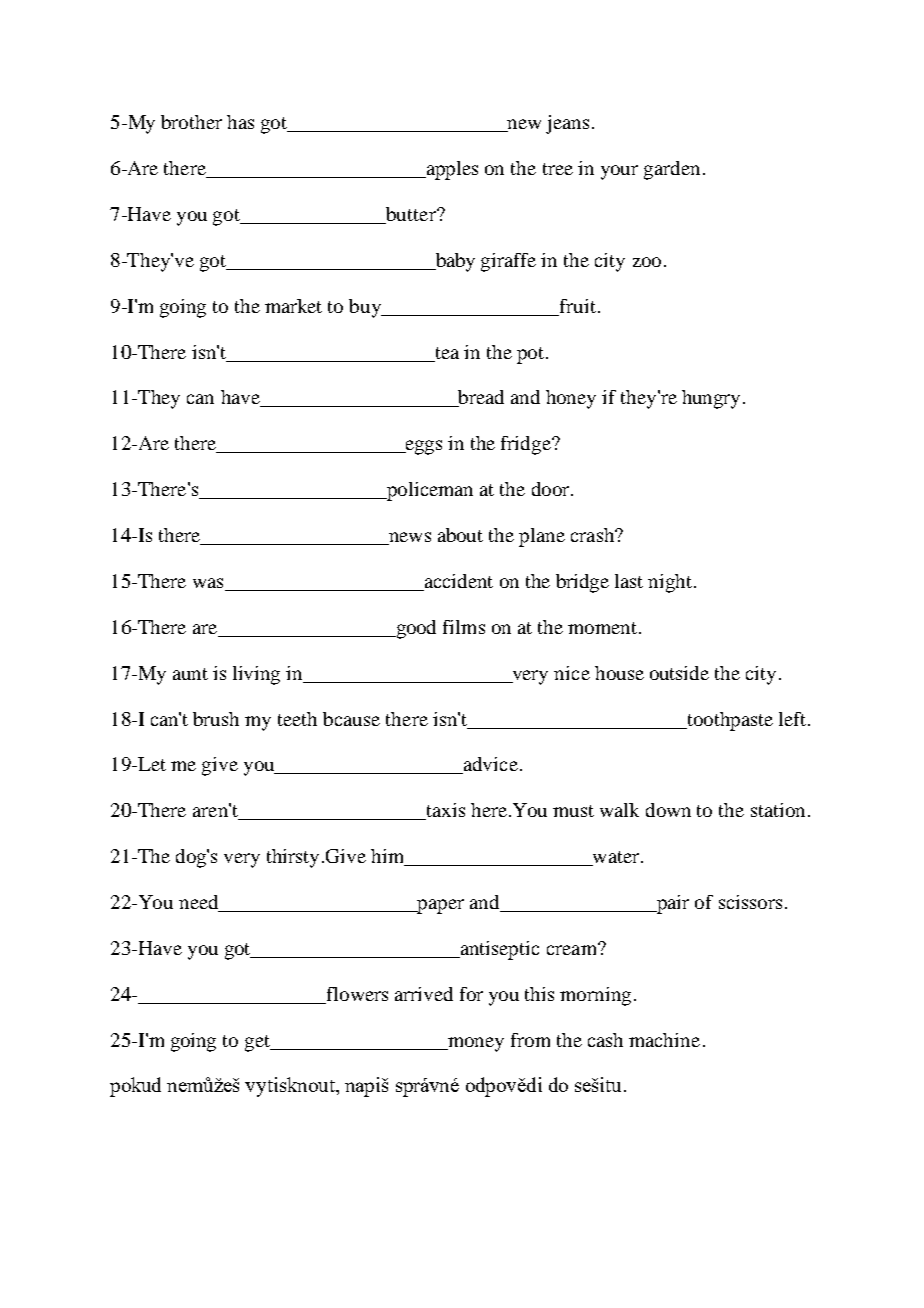 The height and width of the document is (1308, 924). Describe the element at coordinates (424, 994) in the document. I see `arrived` at that location.
